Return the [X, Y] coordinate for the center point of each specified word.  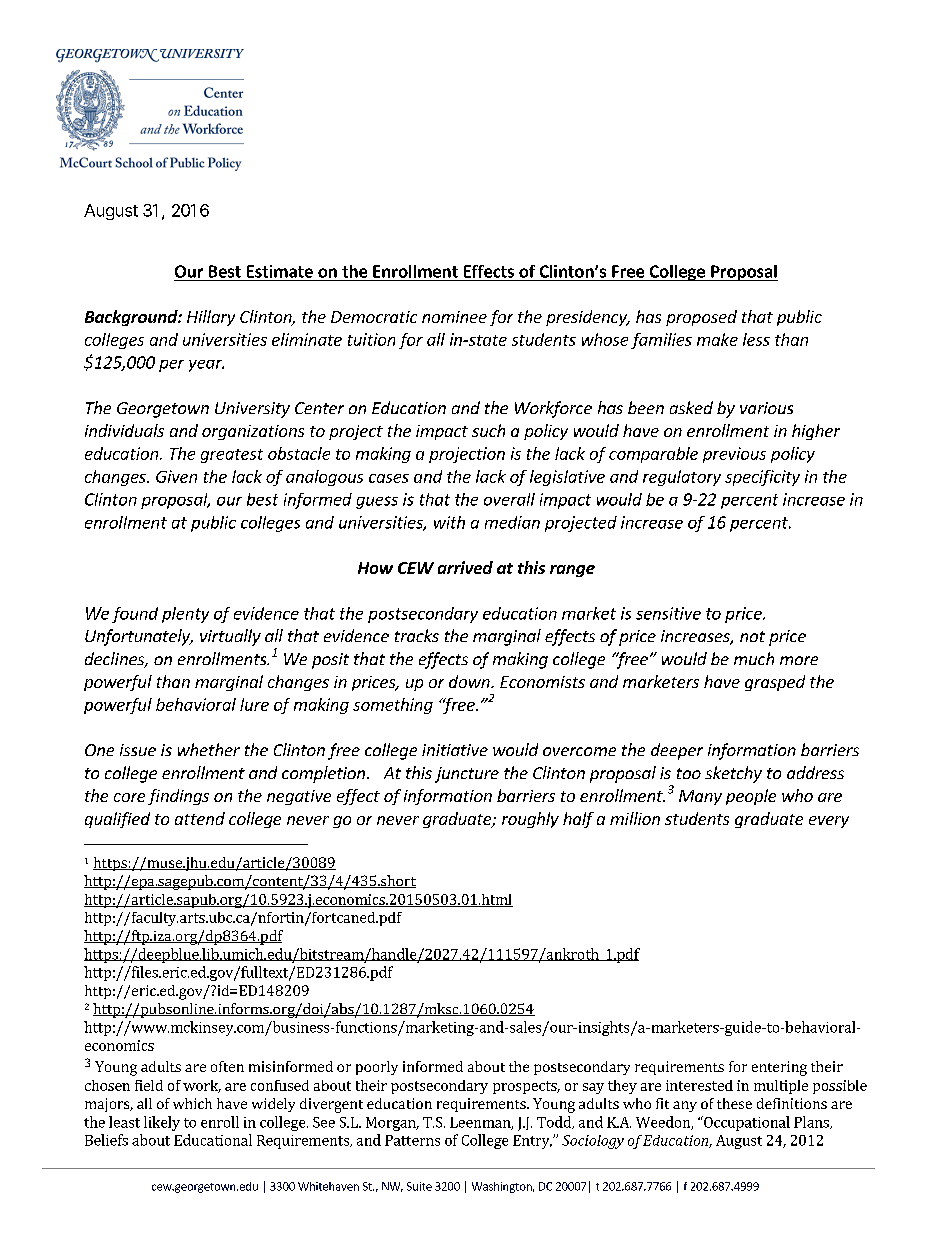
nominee [454, 317]
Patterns [412, 1140]
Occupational [746, 1123]
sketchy [733, 774]
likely [162, 1123]
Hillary [211, 318]
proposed [701, 318]
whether [209, 749]
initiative [455, 750]
